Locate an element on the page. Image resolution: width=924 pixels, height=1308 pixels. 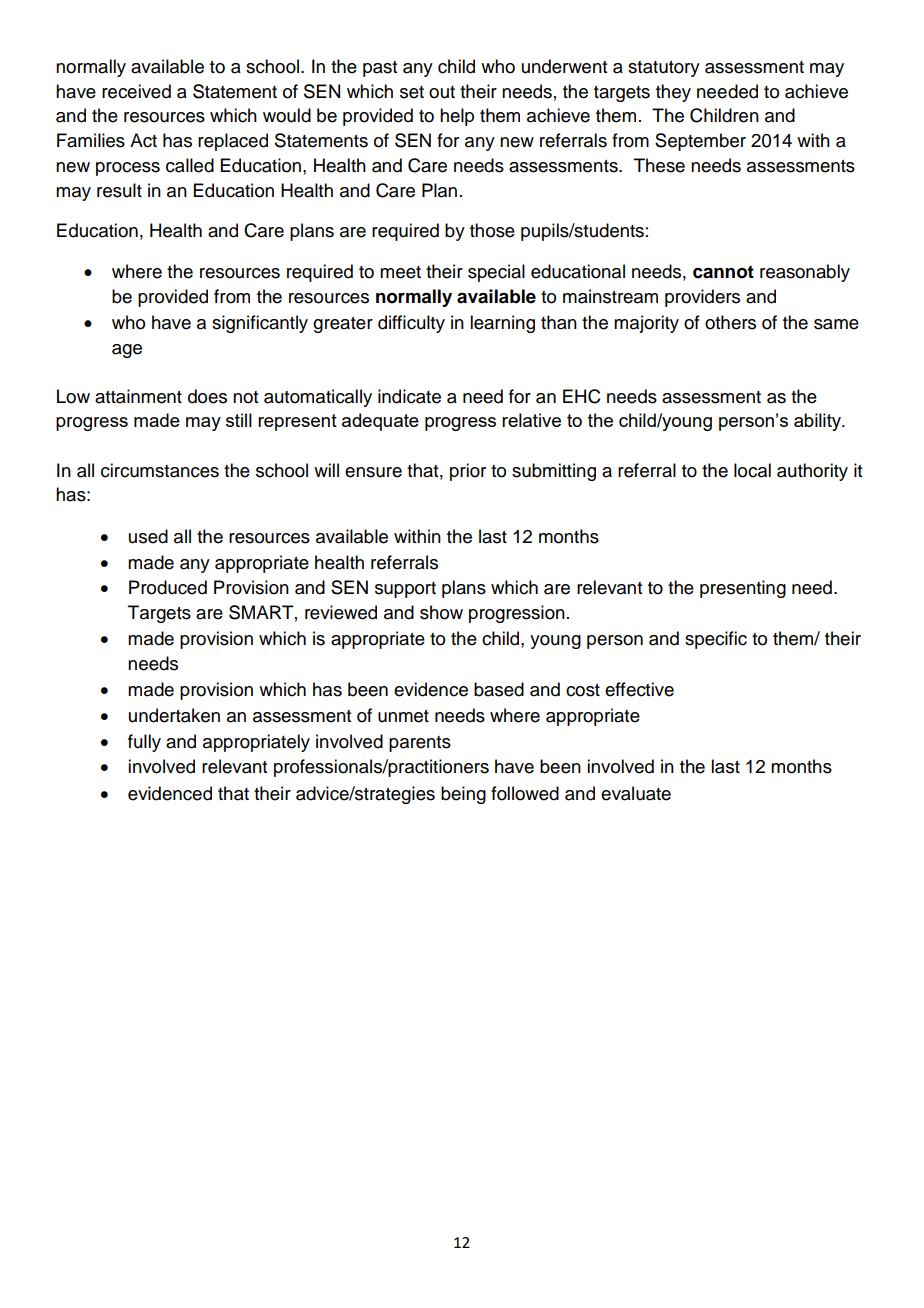
evaluate is located at coordinates (636, 793).
